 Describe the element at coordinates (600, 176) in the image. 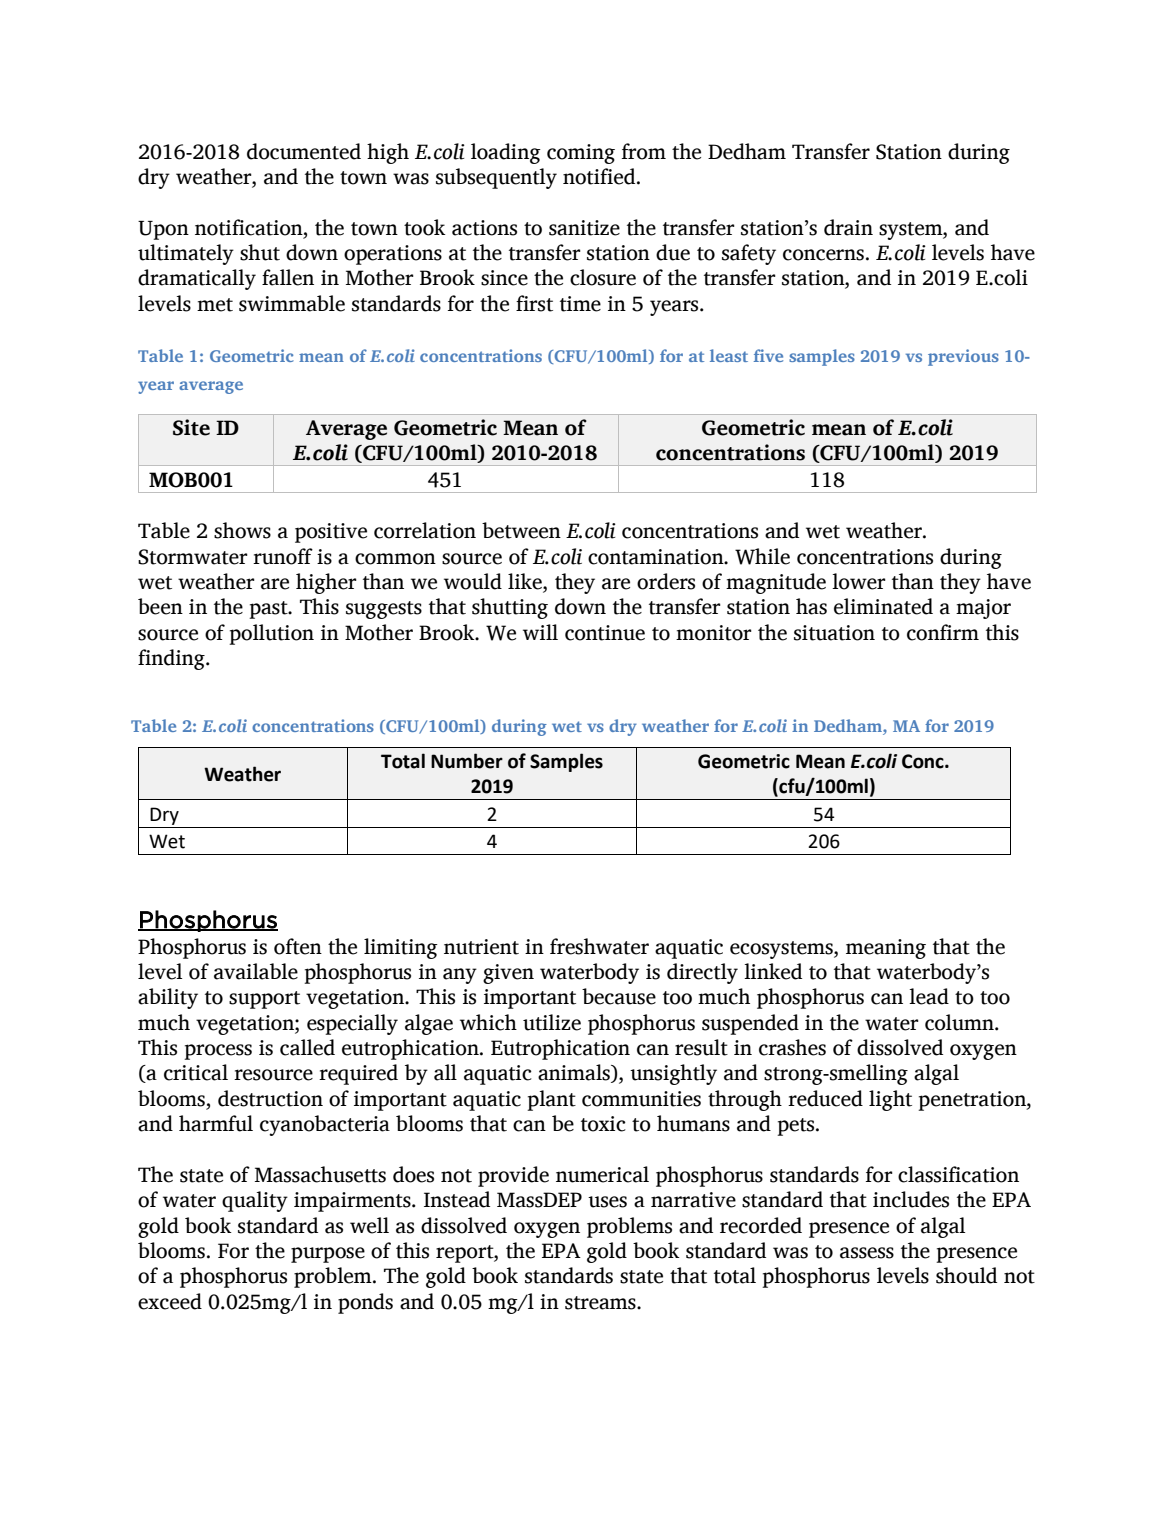

I see `notified` at that location.
